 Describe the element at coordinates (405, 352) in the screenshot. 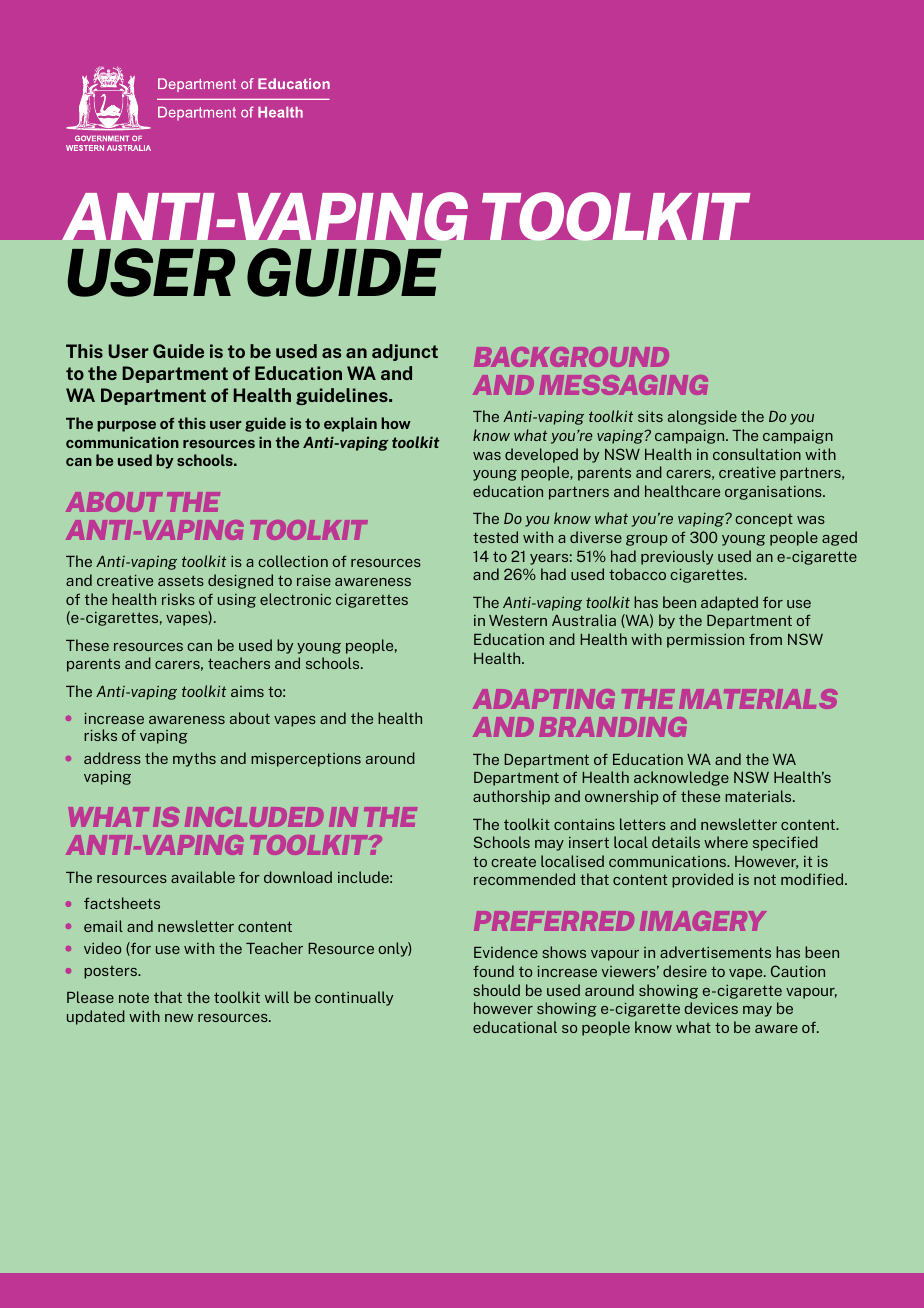

I see `adjunct` at that location.
